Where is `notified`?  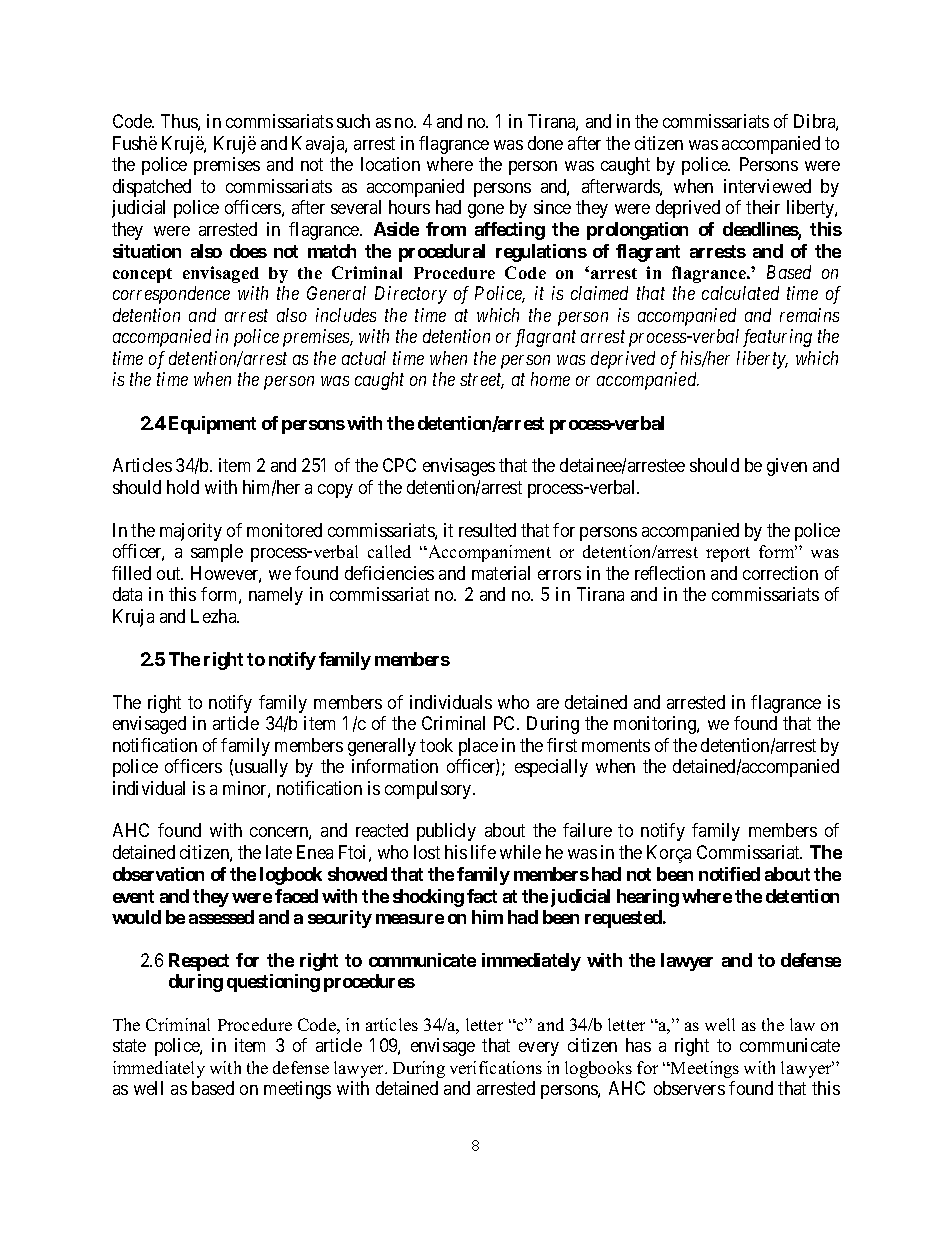
notified is located at coordinates (729, 874).
